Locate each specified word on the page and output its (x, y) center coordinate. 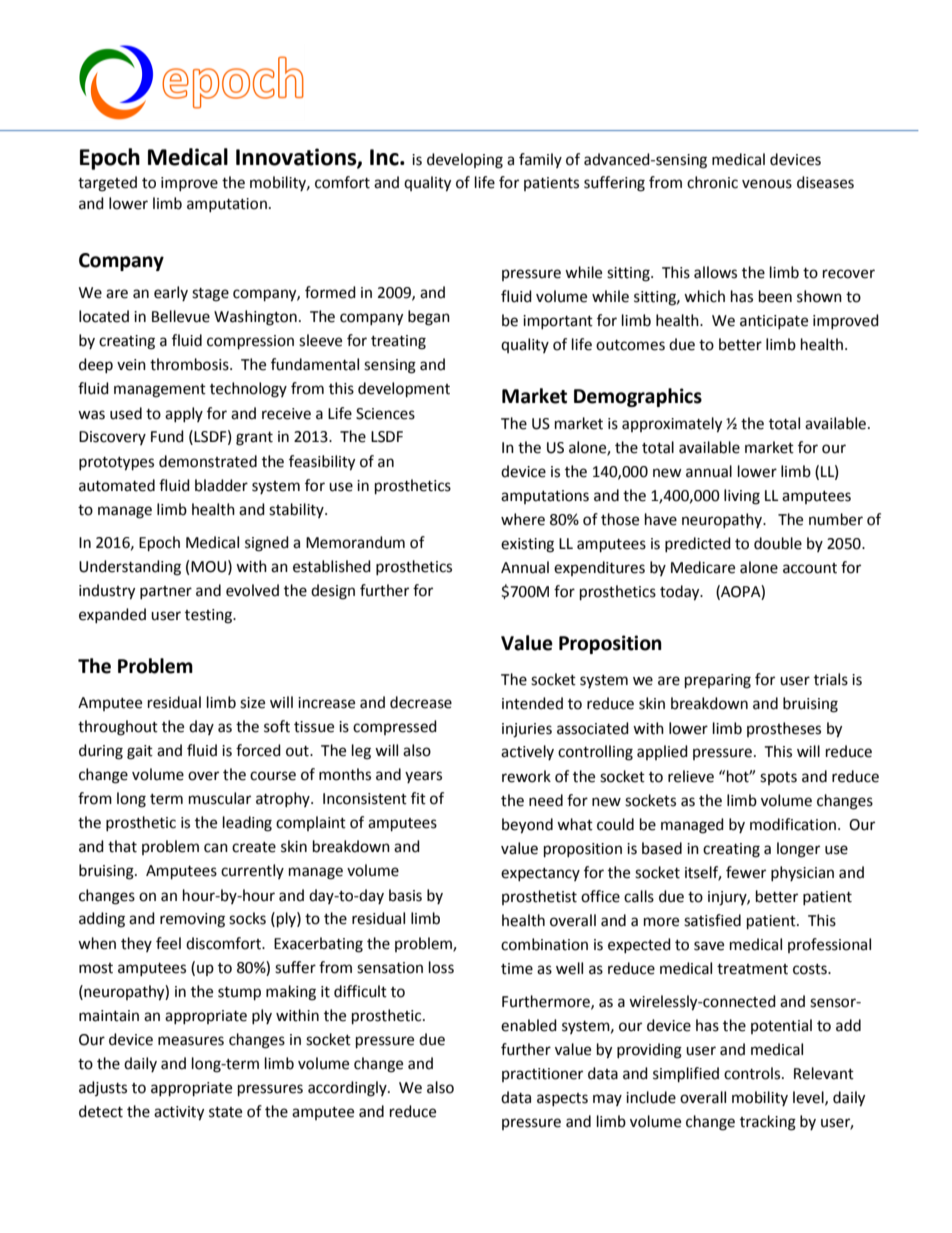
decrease (421, 702)
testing (210, 616)
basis (405, 895)
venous (767, 184)
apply (184, 414)
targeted (107, 184)
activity (179, 1113)
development (404, 390)
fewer (746, 872)
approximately (672, 425)
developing (465, 161)
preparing (718, 681)
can (216, 848)
